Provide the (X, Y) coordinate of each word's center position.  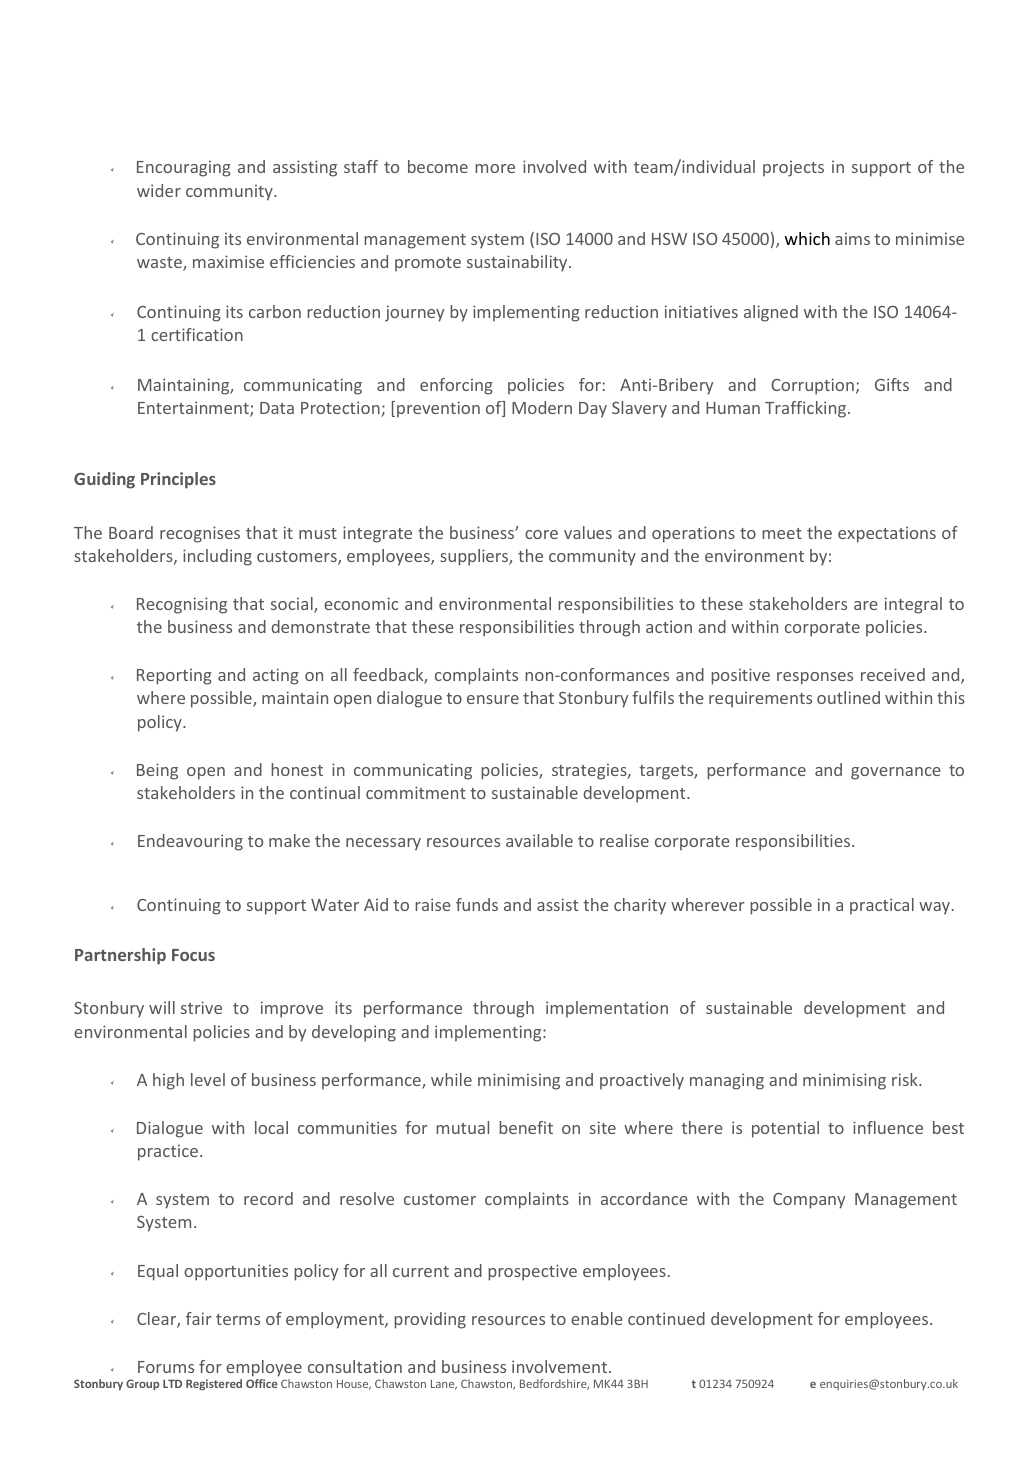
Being (157, 771)
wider (159, 190)
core (541, 534)
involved (554, 166)
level (208, 1079)
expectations (887, 534)
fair (199, 1318)
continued (666, 1318)
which (807, 238)
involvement (561, 1366)
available (539, 840)
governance (896, 773)
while (451, 1079)
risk (906, 1079)
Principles (178, 480)
